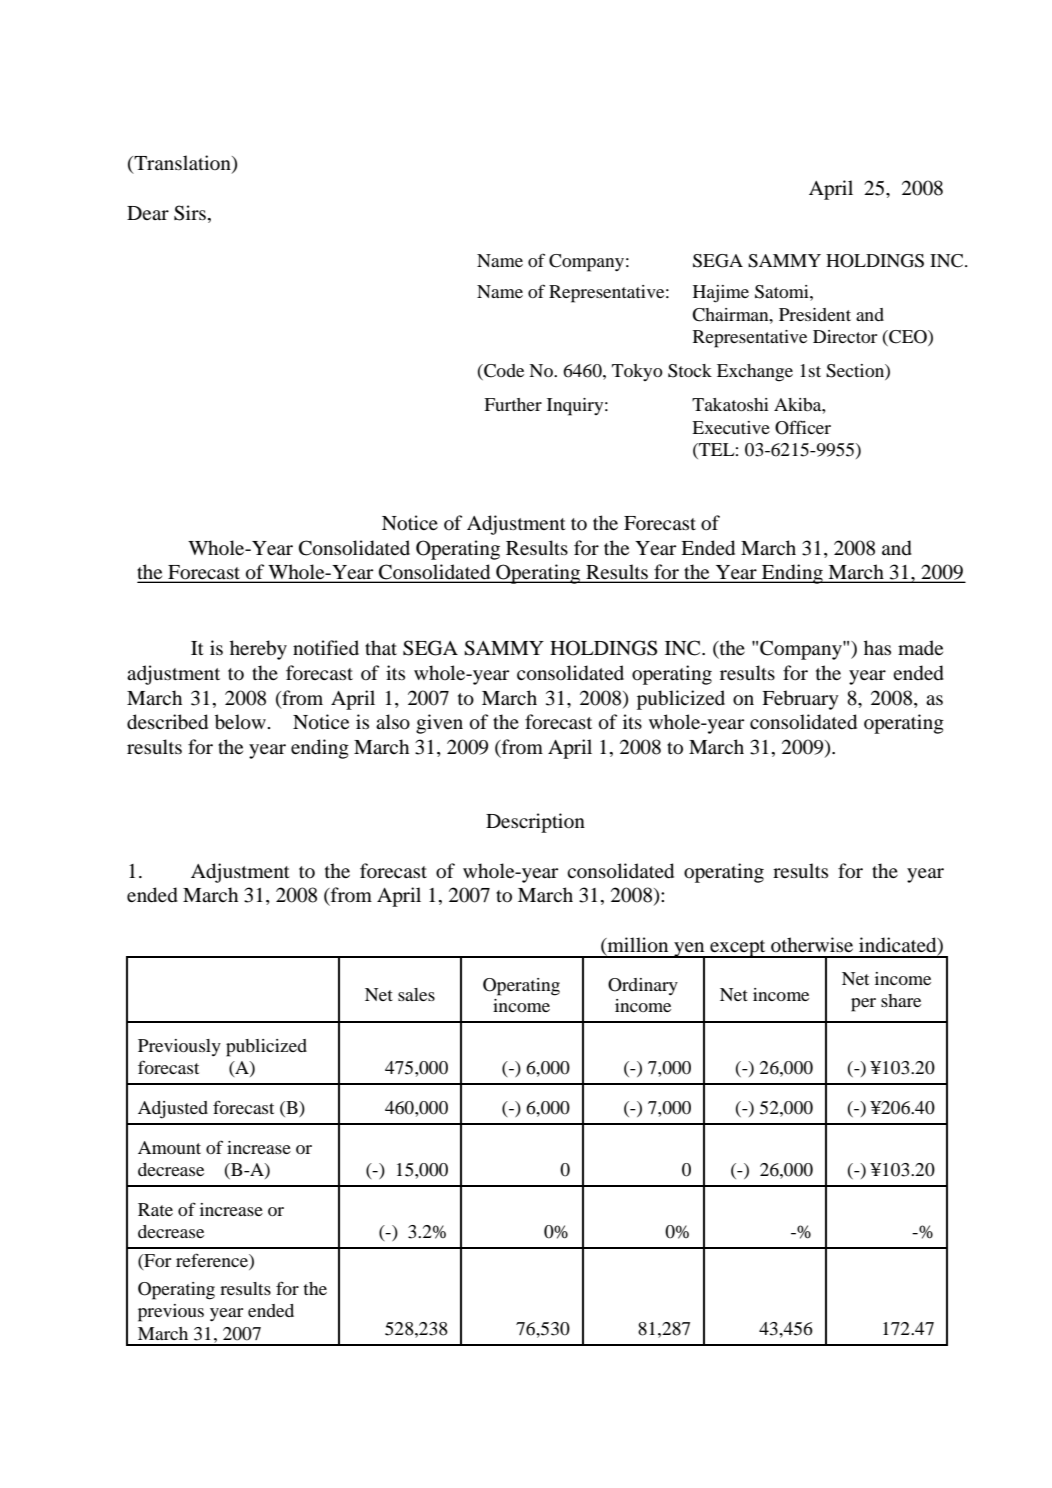  I want to click on below, so click(240, 722).
